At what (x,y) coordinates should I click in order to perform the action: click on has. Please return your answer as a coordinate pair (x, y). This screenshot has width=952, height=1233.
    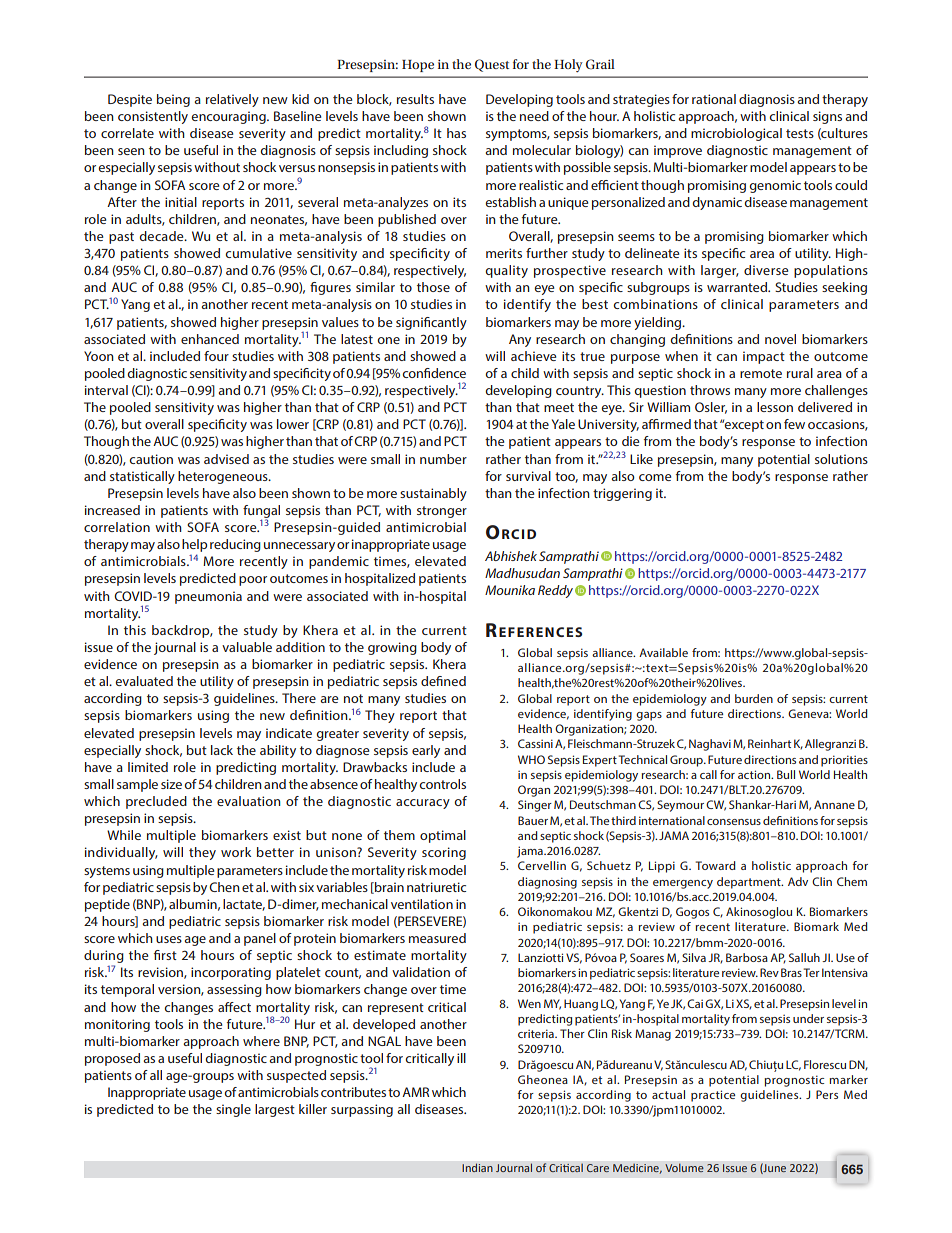
    Looking at the image, I should click on (456, 133).
